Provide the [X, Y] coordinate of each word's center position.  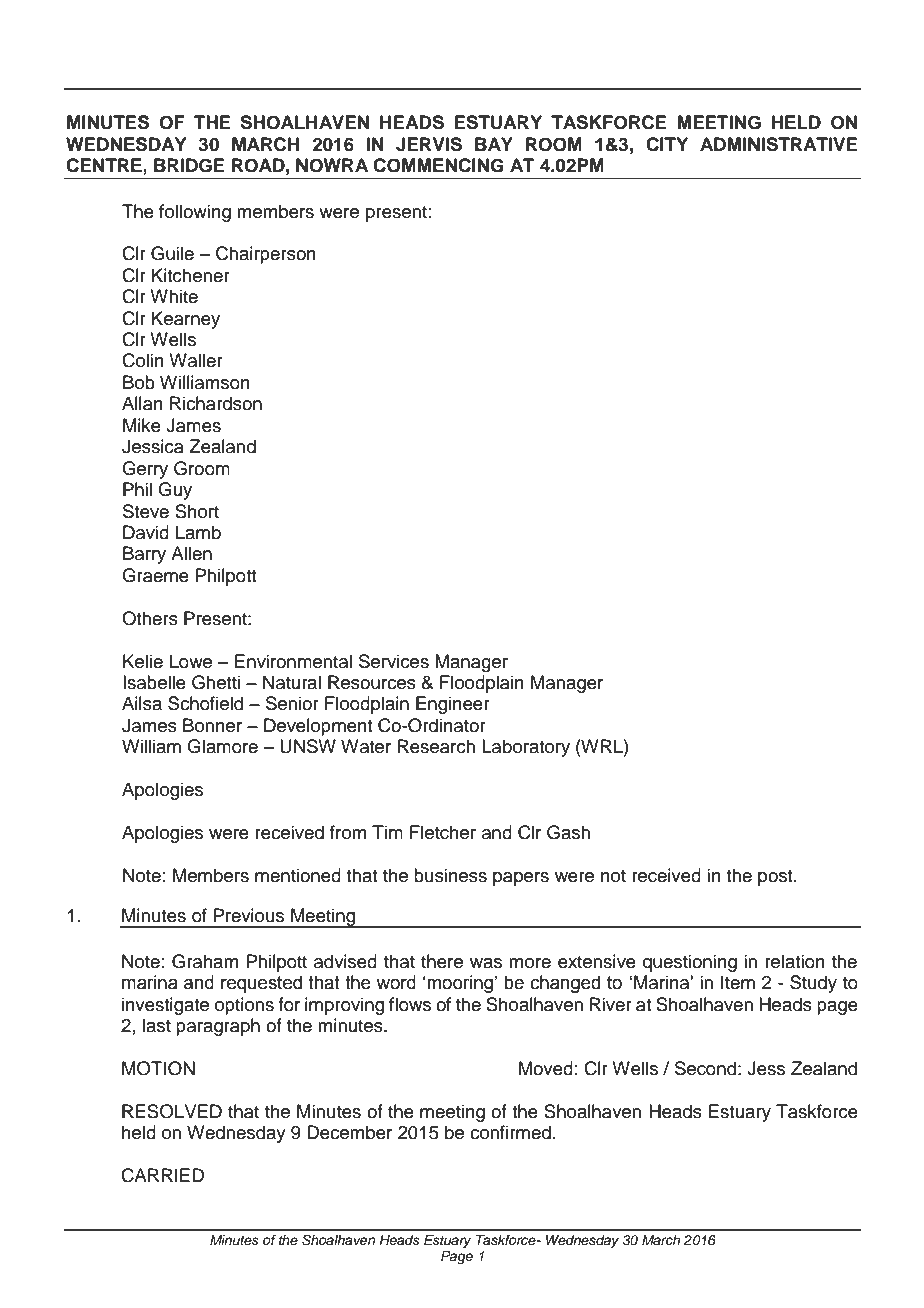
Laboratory [526, 748]
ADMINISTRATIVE [779, 144]
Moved [546, 1068]
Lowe [191, 661]
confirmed [510, 1132]
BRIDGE [189, 165]
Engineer [453, 705]
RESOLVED [172, 1111]
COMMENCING [438, 165]
